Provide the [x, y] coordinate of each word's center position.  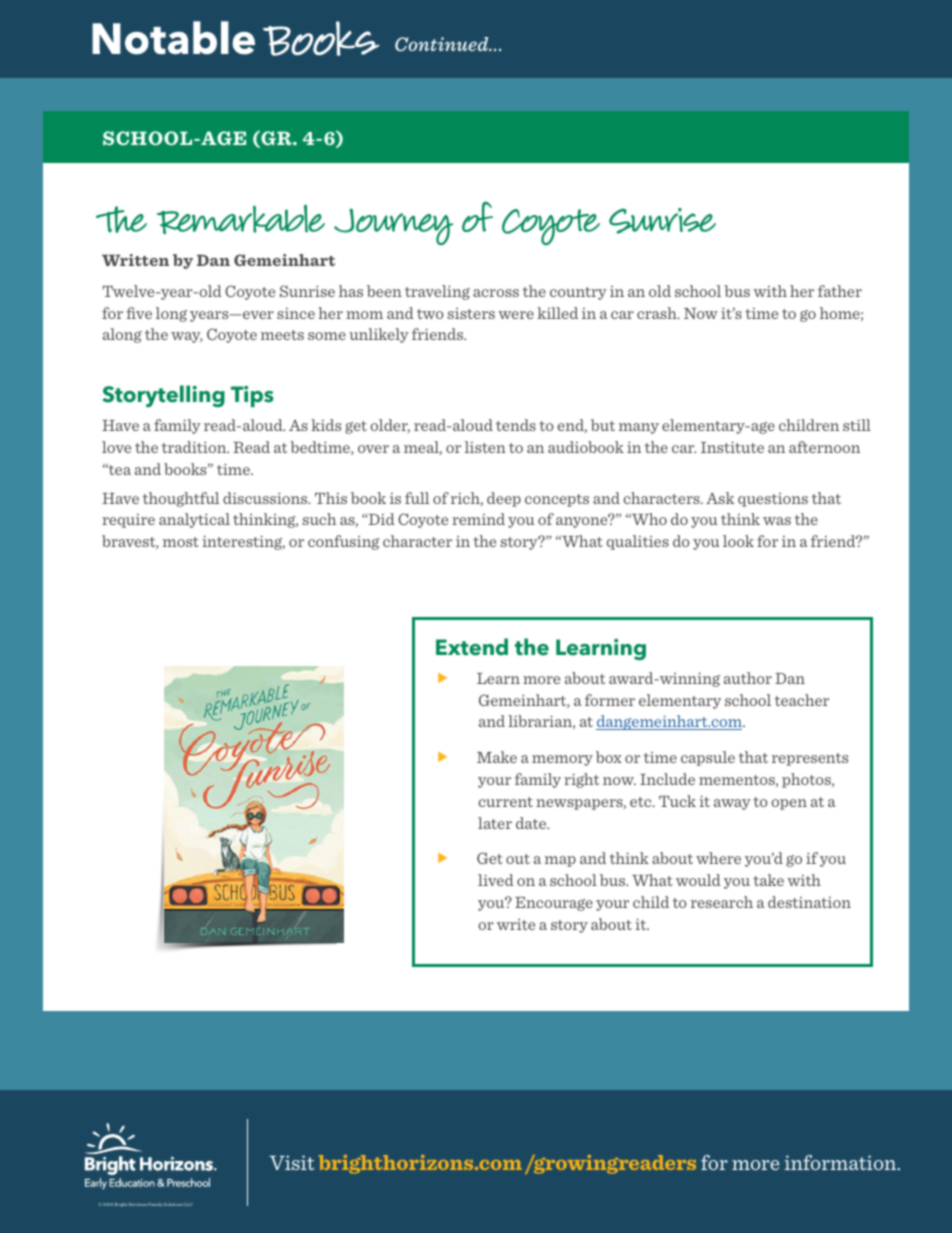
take [768, 880]
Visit [291, 1162]
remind [478, 519]
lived [496, 880]
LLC [188, 1204]
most [181, 542]
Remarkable [241, 219]
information [842, 1162]
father [840, 291]
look [738, 541]
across [496, 293]
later [495, 823]
